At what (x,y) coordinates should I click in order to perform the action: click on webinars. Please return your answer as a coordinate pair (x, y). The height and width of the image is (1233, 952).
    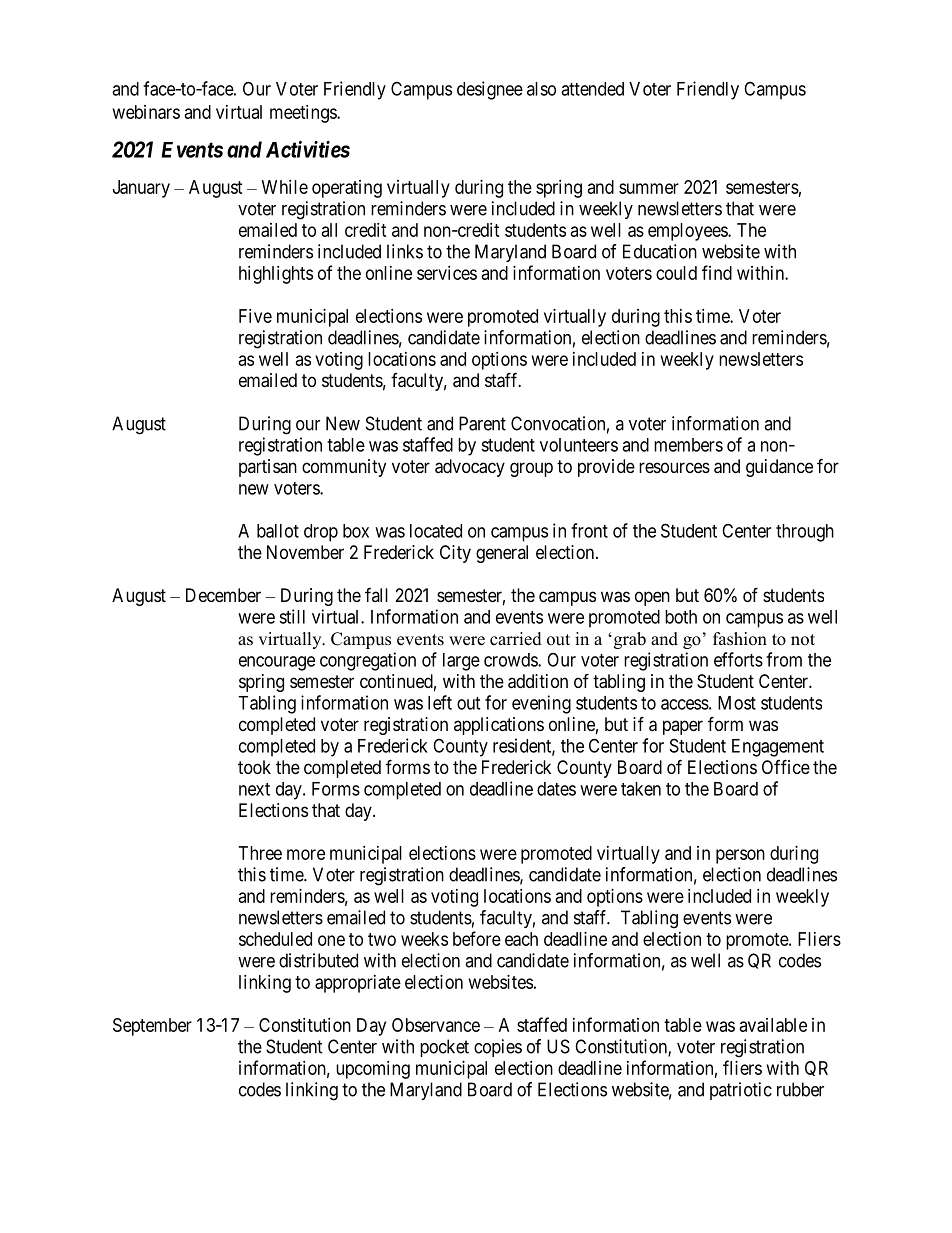
    Looking at the image, I should click on (146, 112).
